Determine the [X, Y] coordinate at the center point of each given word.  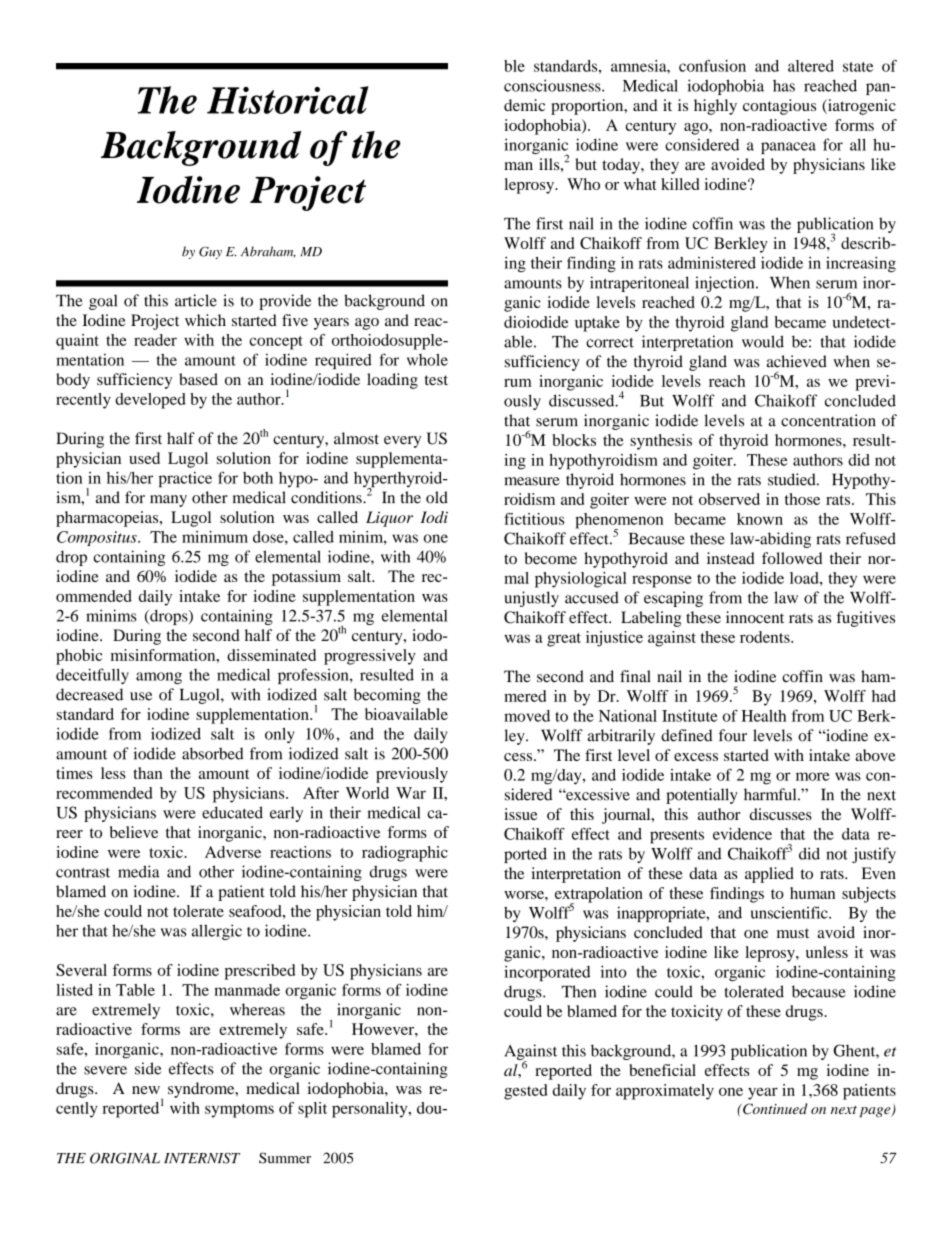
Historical [288, 100]
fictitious [534, 519]
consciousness [553, 85]
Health [764, 716]
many [168, 501]
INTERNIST [202, 1158]
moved [527, 716]
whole [427, 360]
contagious [779, 107]
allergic [217, 932]
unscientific [790, 912]
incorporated [547, 973]
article [196, 300]
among [159, 678]
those [802, 499]
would [763, 341]
